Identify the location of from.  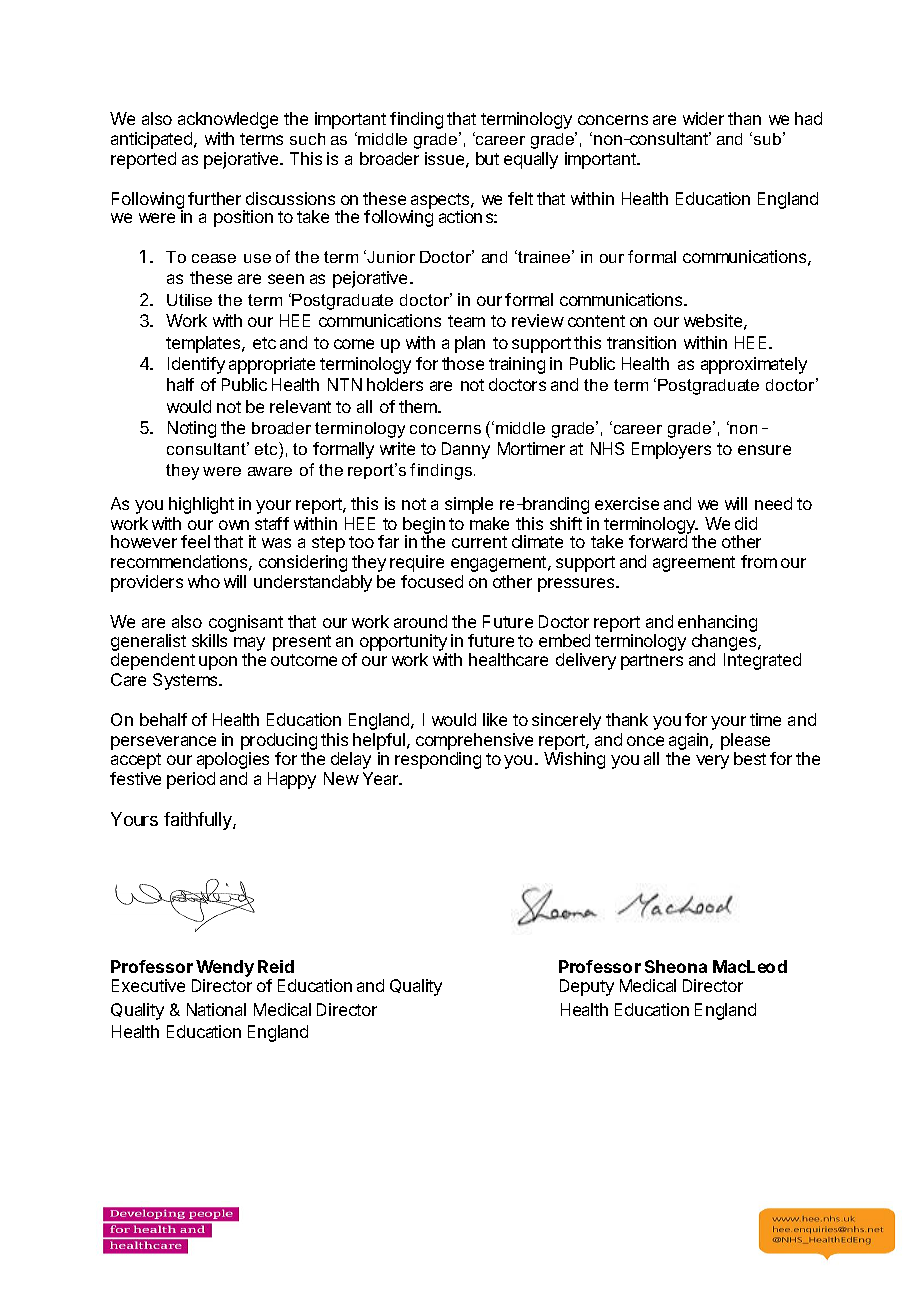
(759, 561).
